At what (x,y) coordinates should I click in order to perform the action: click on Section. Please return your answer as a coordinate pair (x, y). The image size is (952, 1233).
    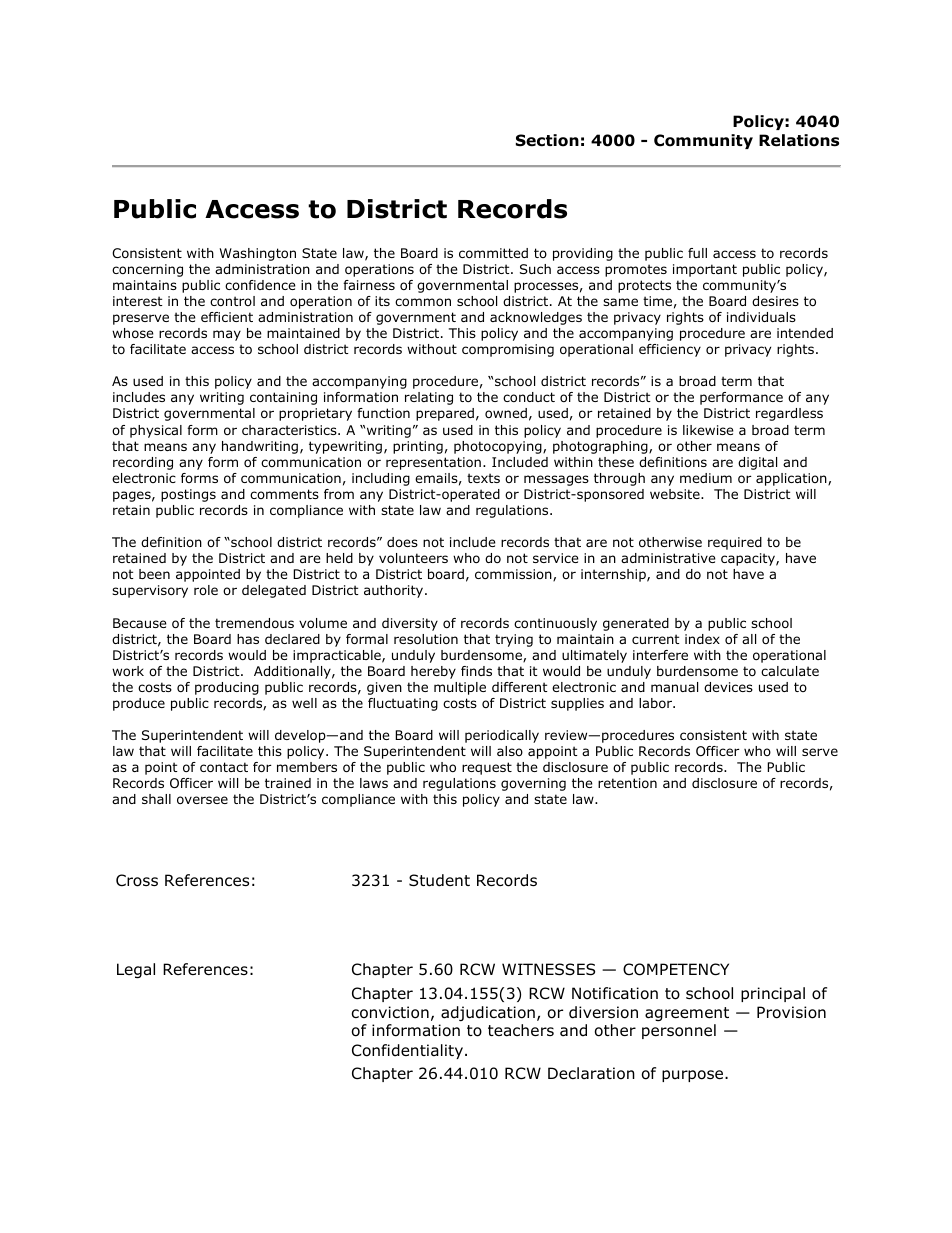
    Looking at the image, I should click on (547, 140).
